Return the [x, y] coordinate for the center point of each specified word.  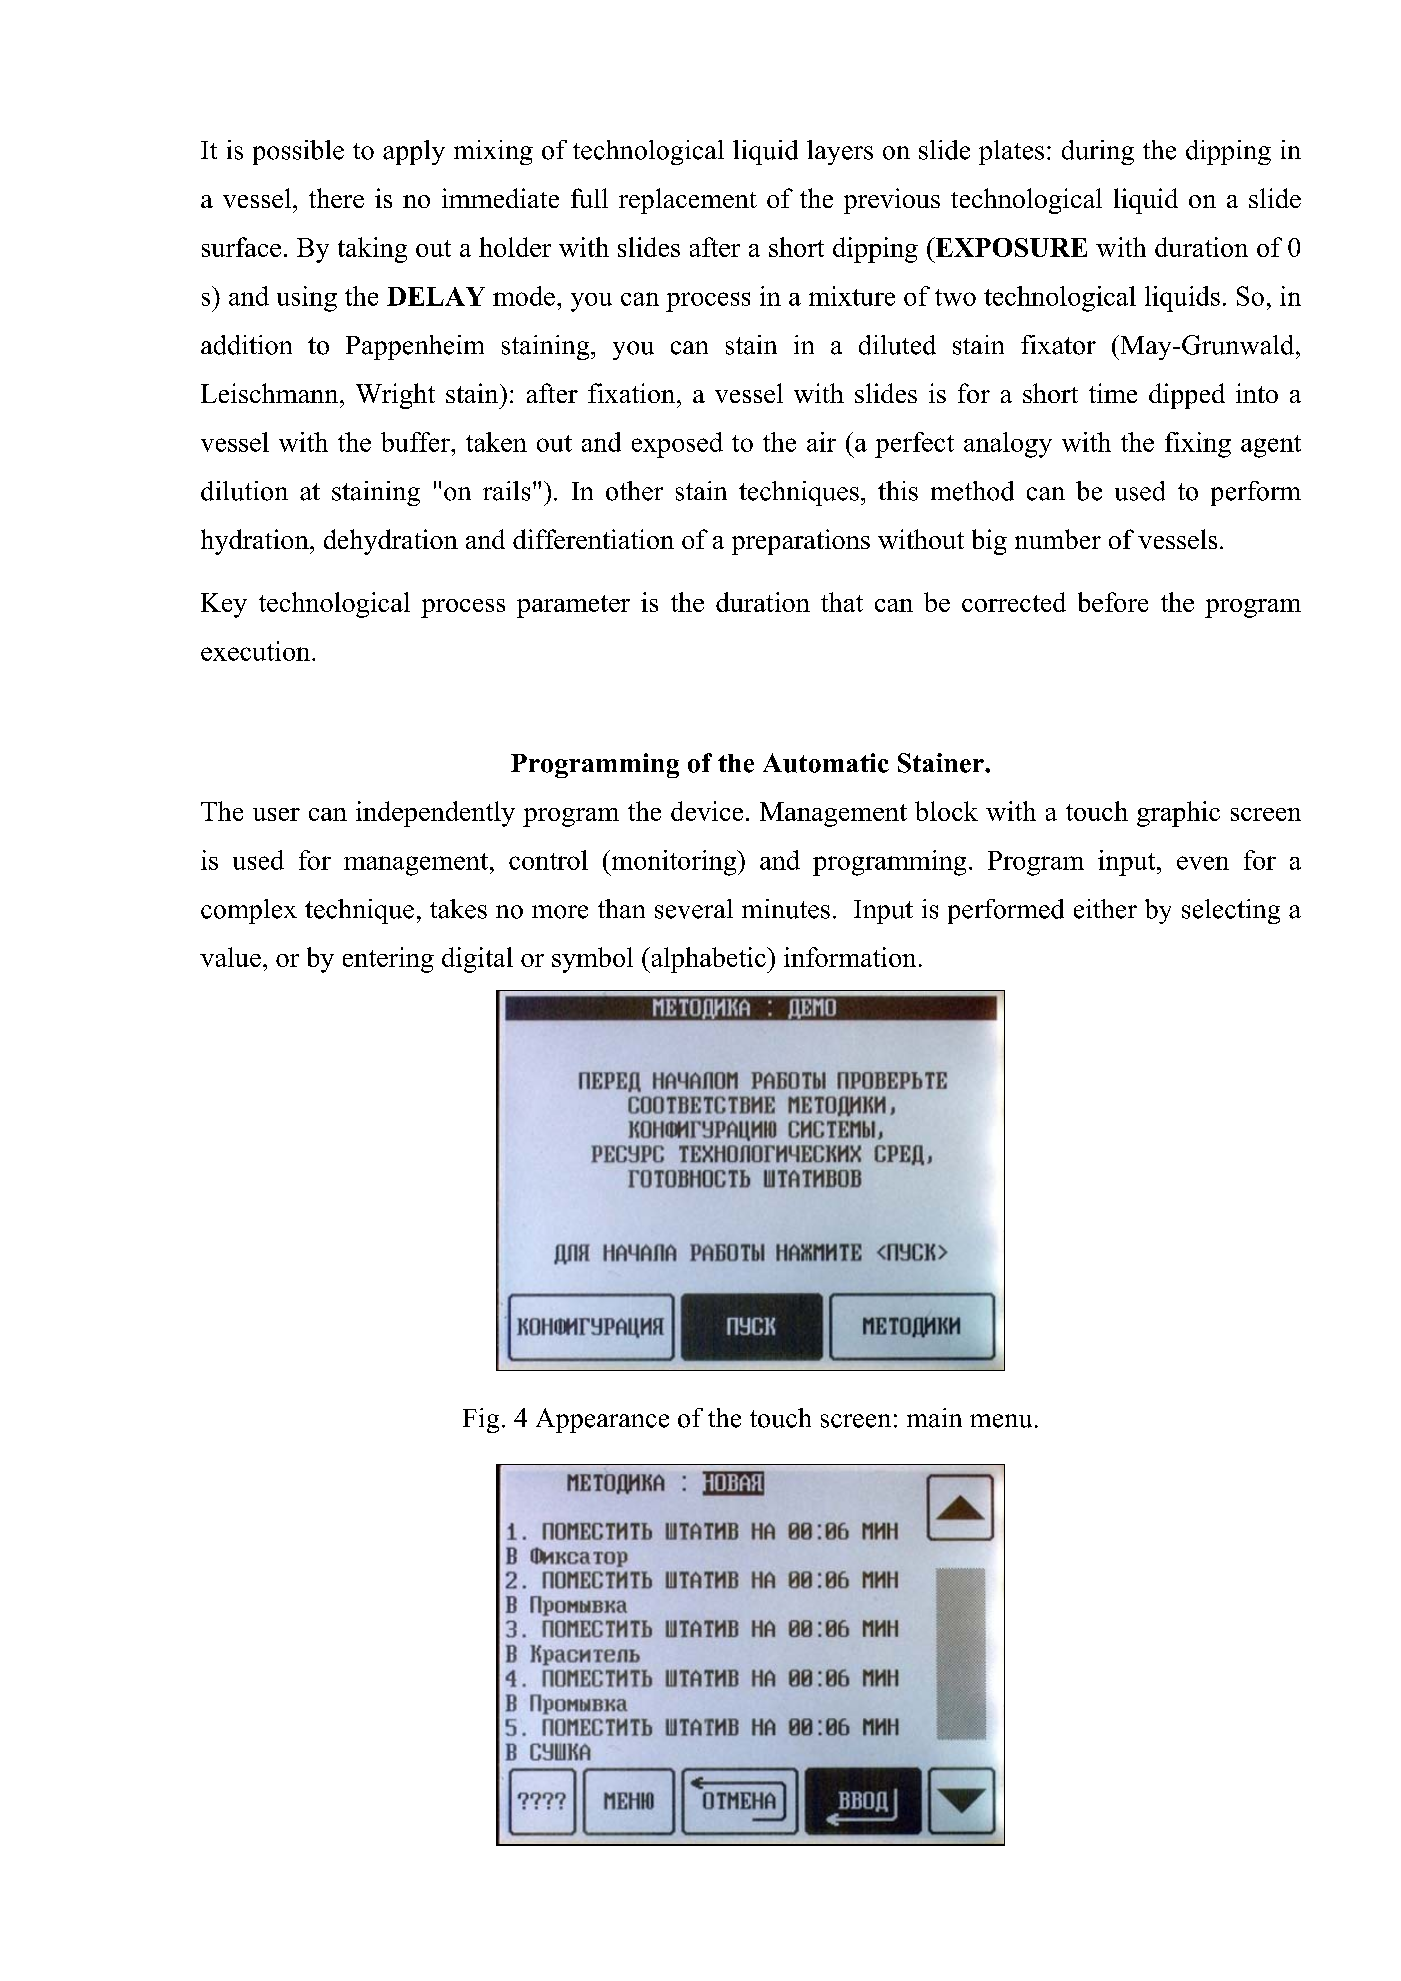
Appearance [602, 1420]
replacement [688, 201]
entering [388, 960]
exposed [677, 445]
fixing [1198, 445]
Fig [481, 1420]
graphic [1178, 814]
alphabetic [708, 960]
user [276, 814]
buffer [416, 442]
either [1105, 909]
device [707, 811]
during [1098, 152]
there [336, 198]
